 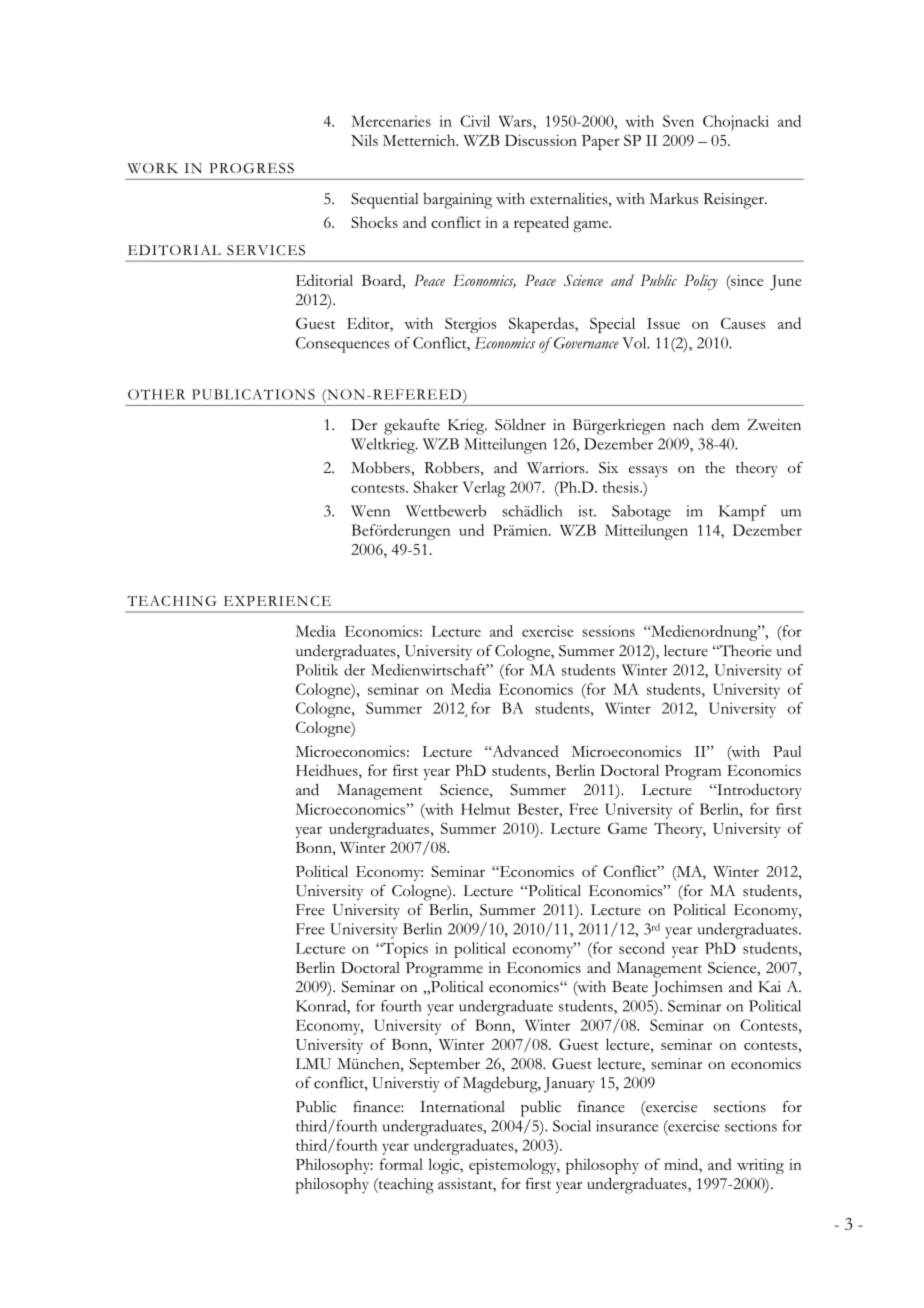 What do you see at coordinates (486, 809) in the screenshot?
I see `Helmut` at bounding box center [486, 809].
